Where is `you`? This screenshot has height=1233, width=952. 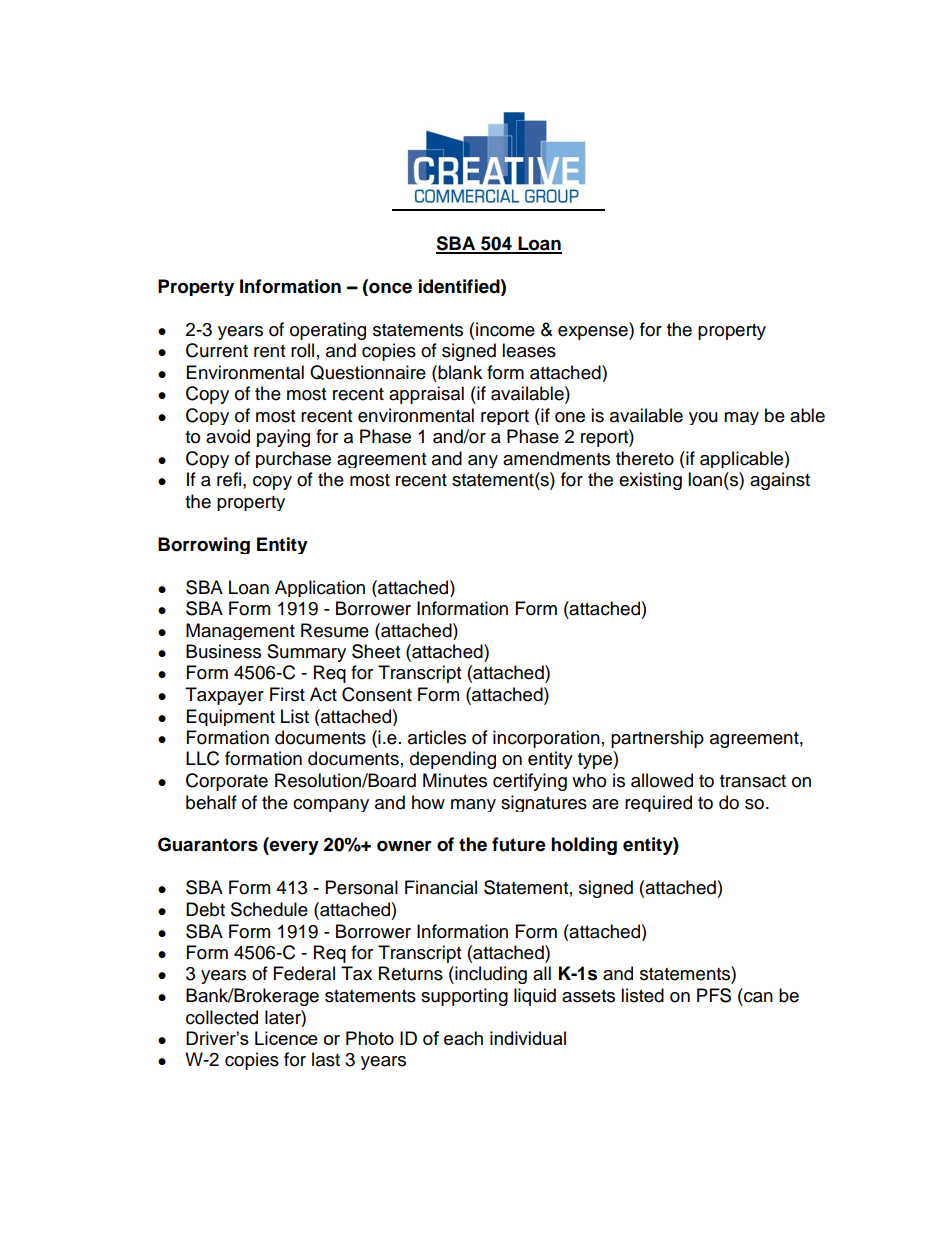
you is located at coordinates (703, 418).
